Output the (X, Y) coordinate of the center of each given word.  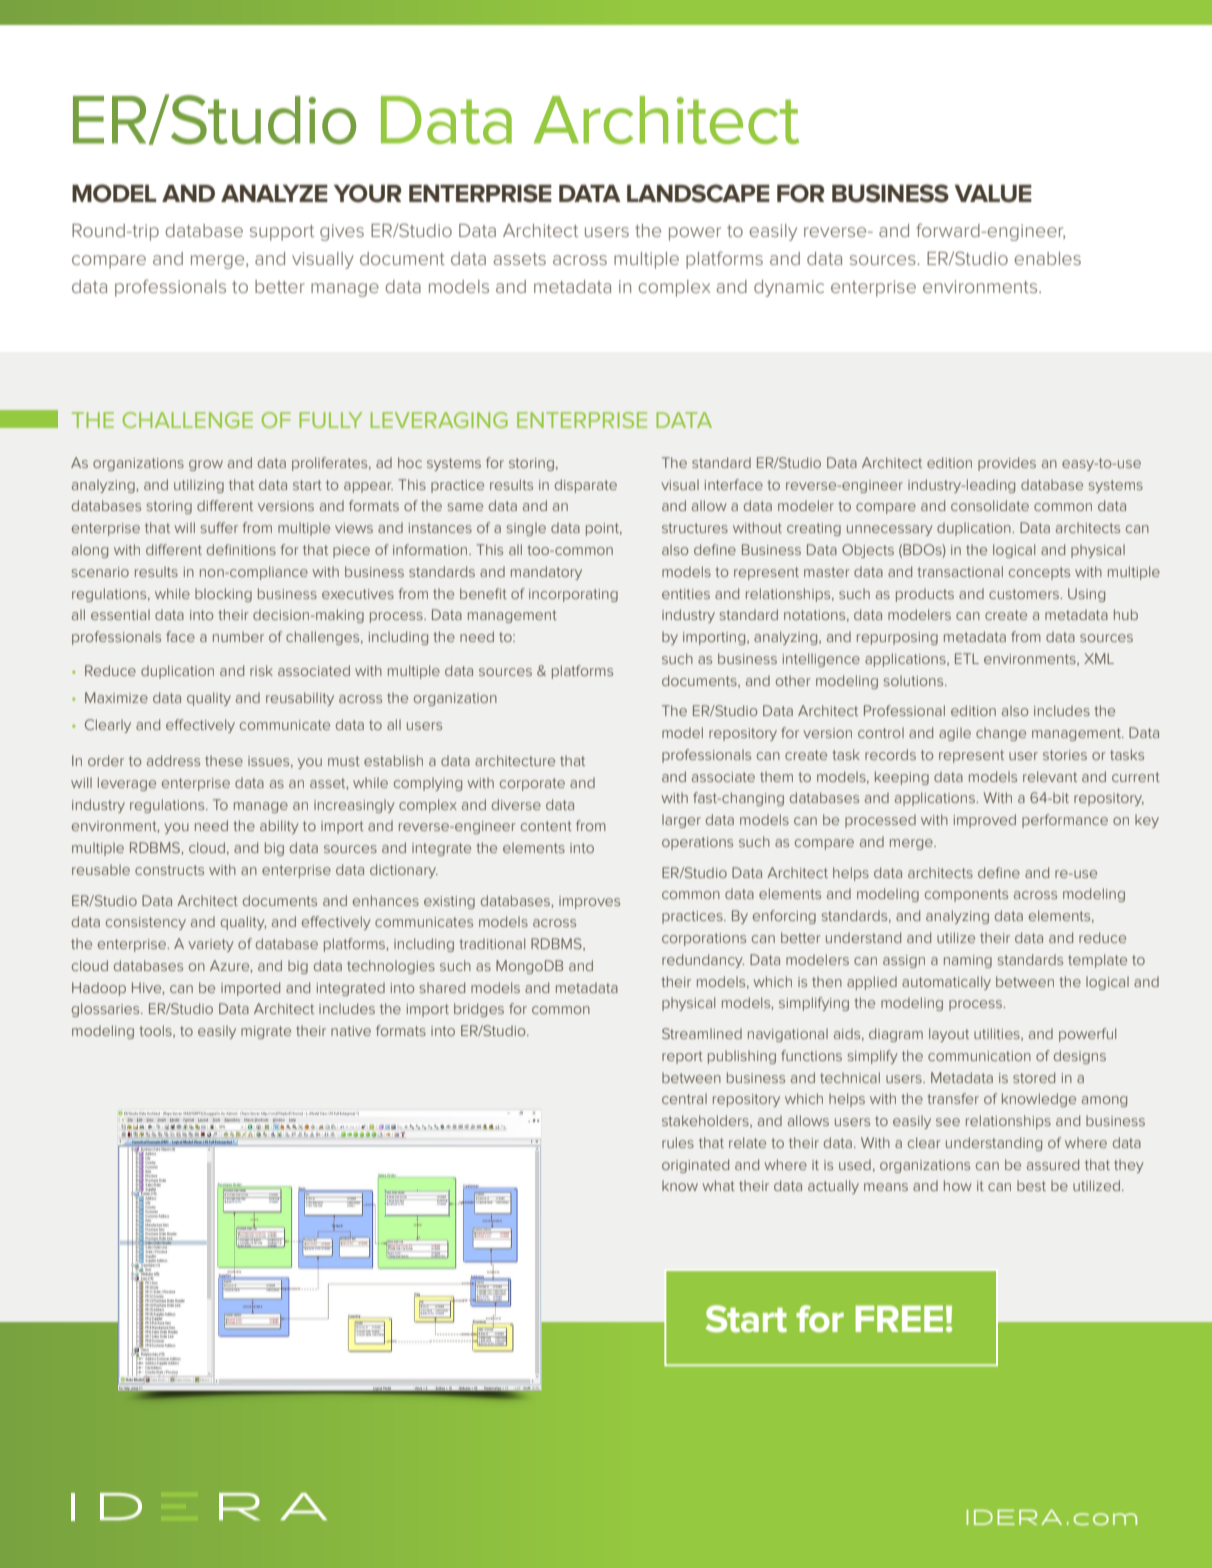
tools (156, 1031)
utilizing (199, 486)
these (224, 760)
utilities (998, 1034)
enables (1047, 258)
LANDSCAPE (698, 193)
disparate (586, 486)
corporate (532, 784)
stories (1065, 755)
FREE (899, 1318)
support (282, 233)
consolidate (990, 505)
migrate (266, 1032)
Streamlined (702, 1033)
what (719, 1185)
